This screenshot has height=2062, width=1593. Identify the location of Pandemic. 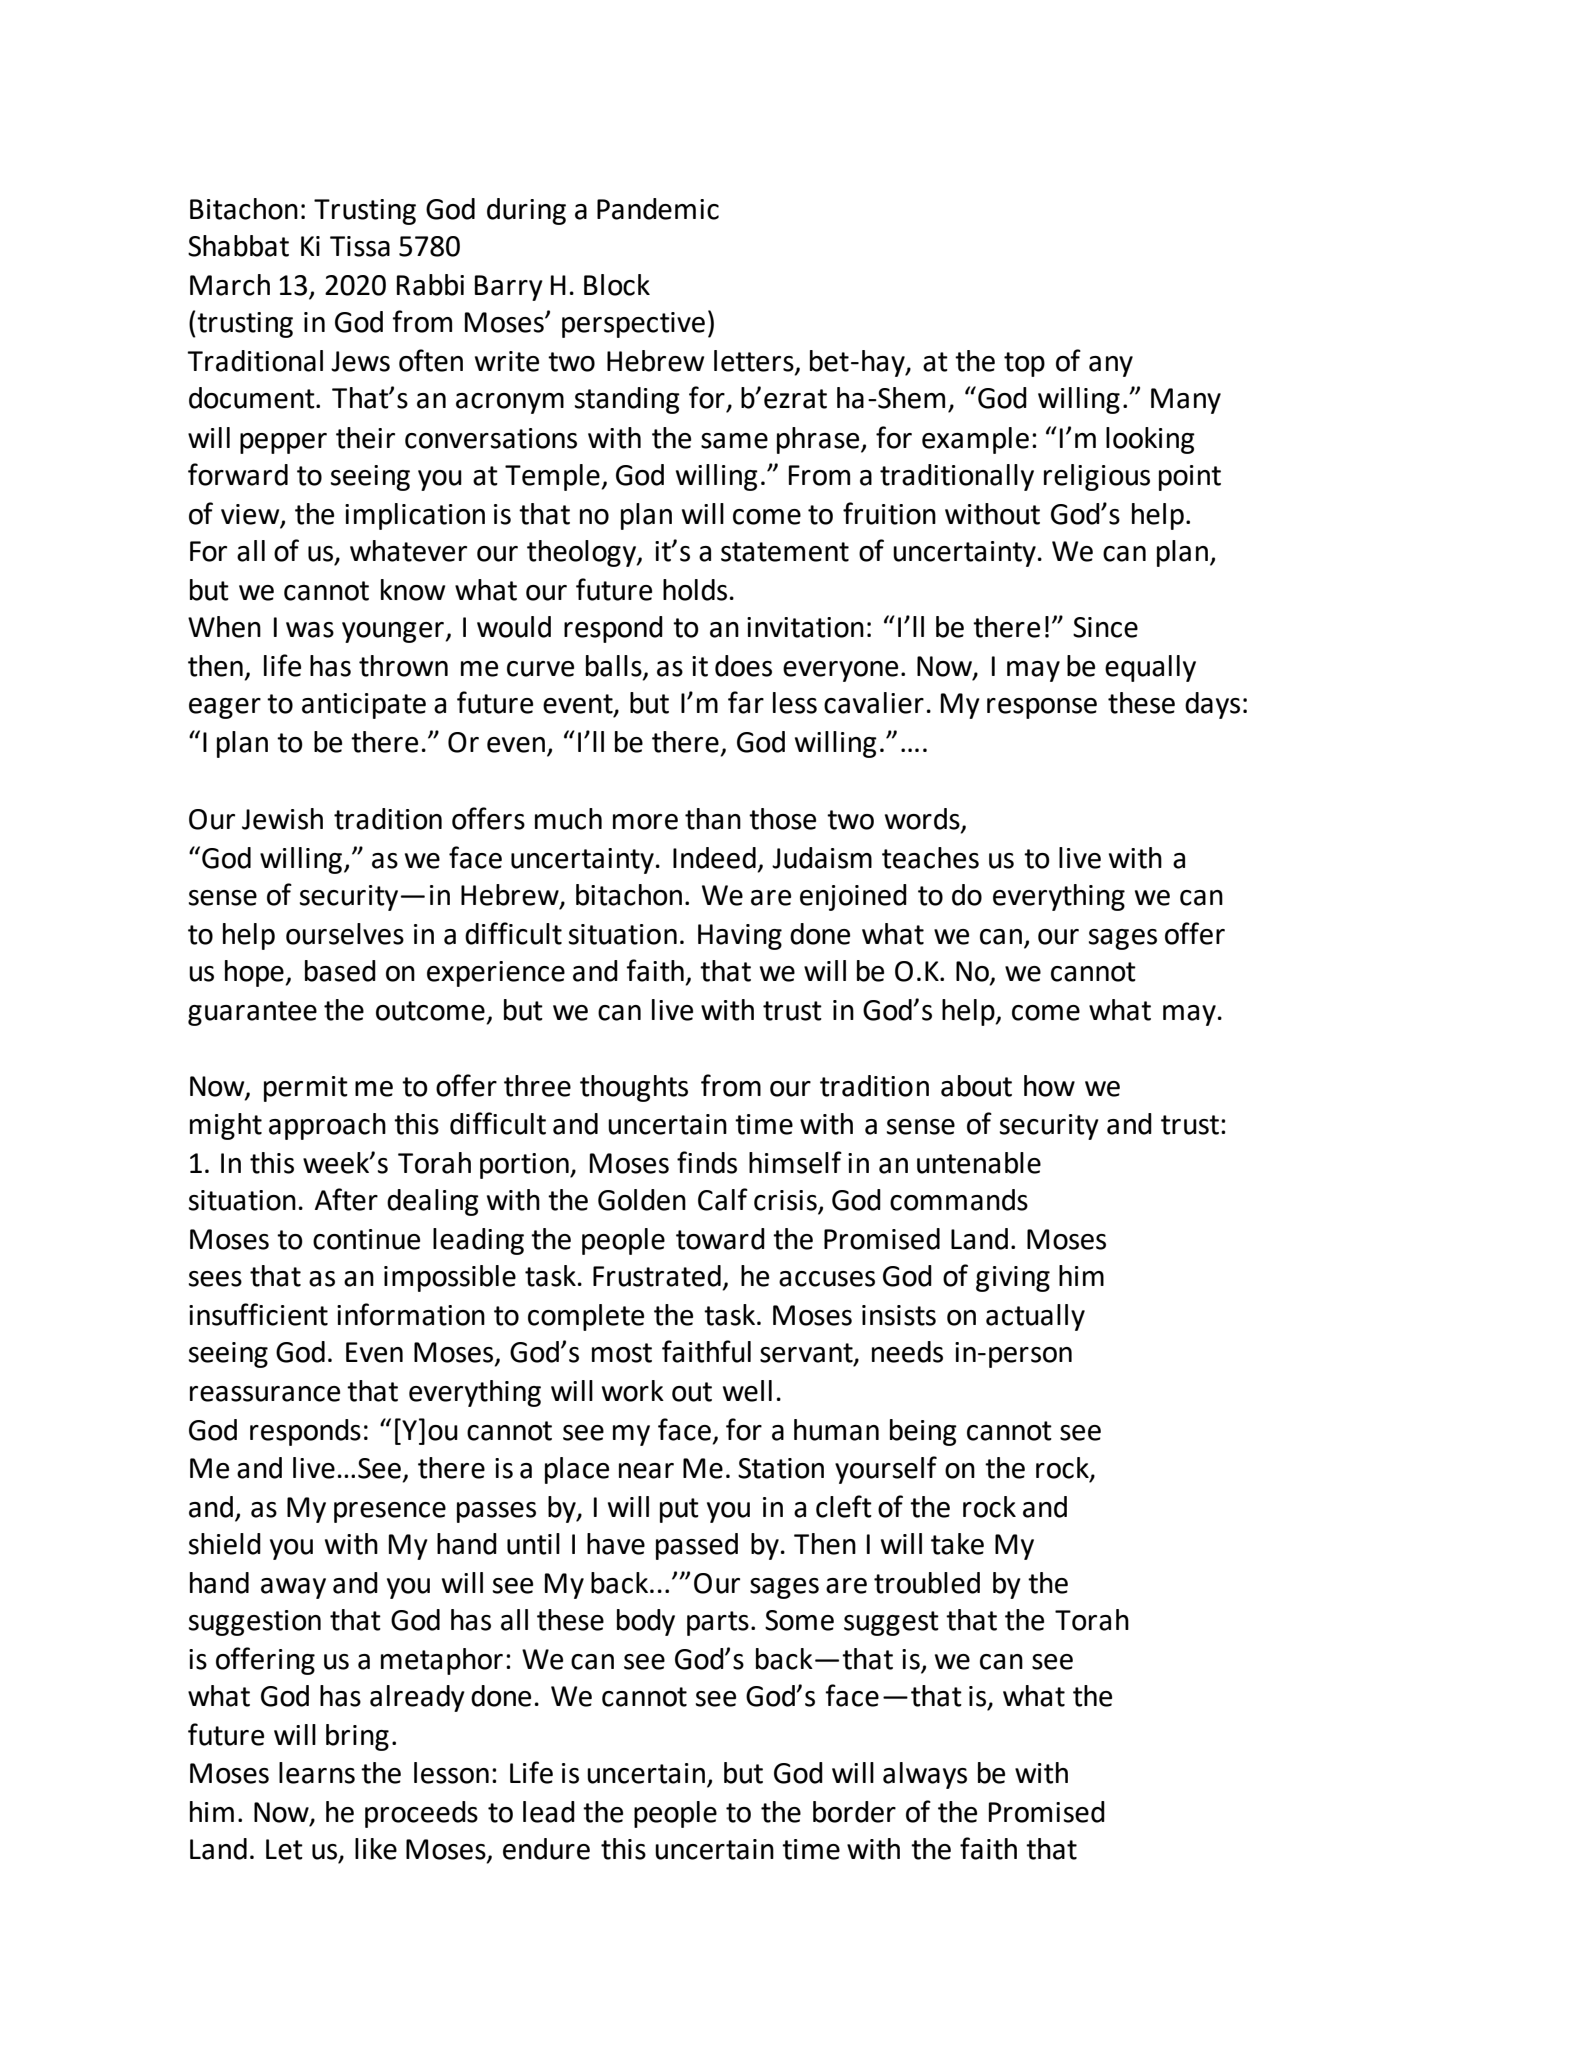
(658, 209).
